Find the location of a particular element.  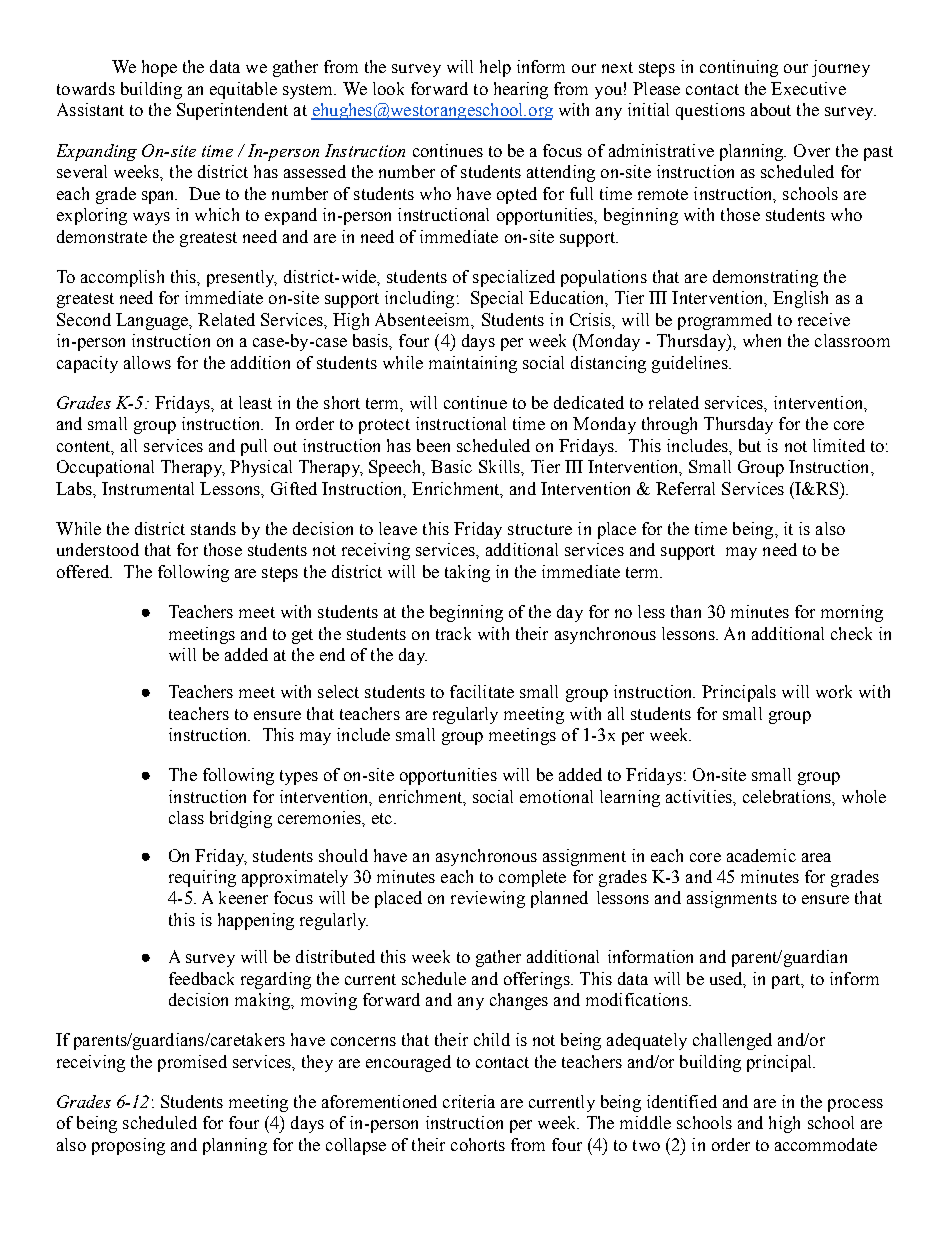

hope is located at coordinates (159, 68).
